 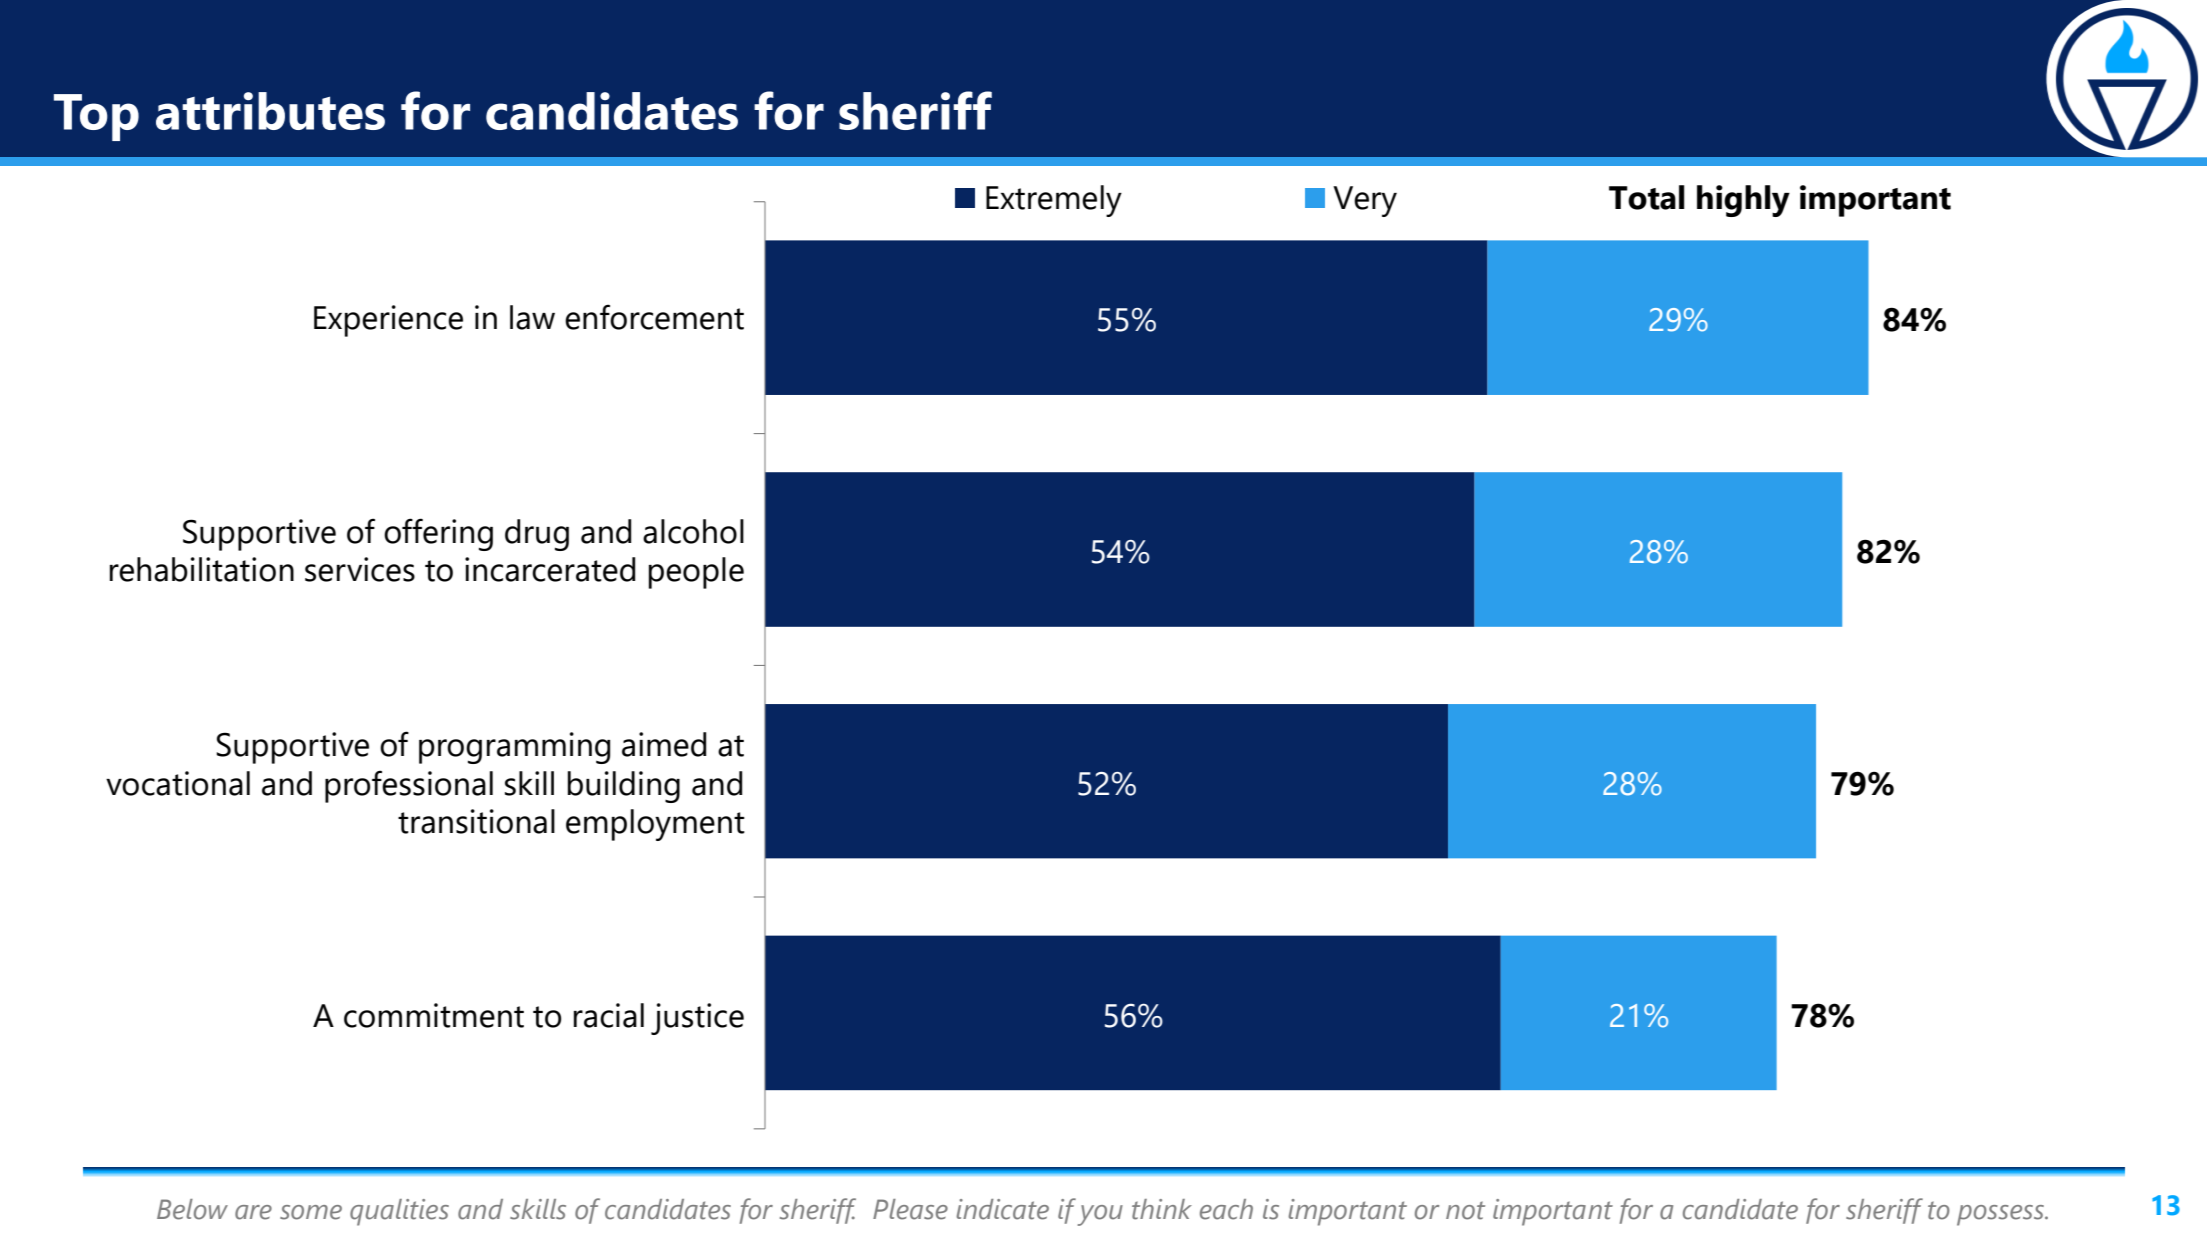 What do you see at coordinates (1647, 197) in the screenshot?
I see `Total` at bounding box center [1647, 197].
